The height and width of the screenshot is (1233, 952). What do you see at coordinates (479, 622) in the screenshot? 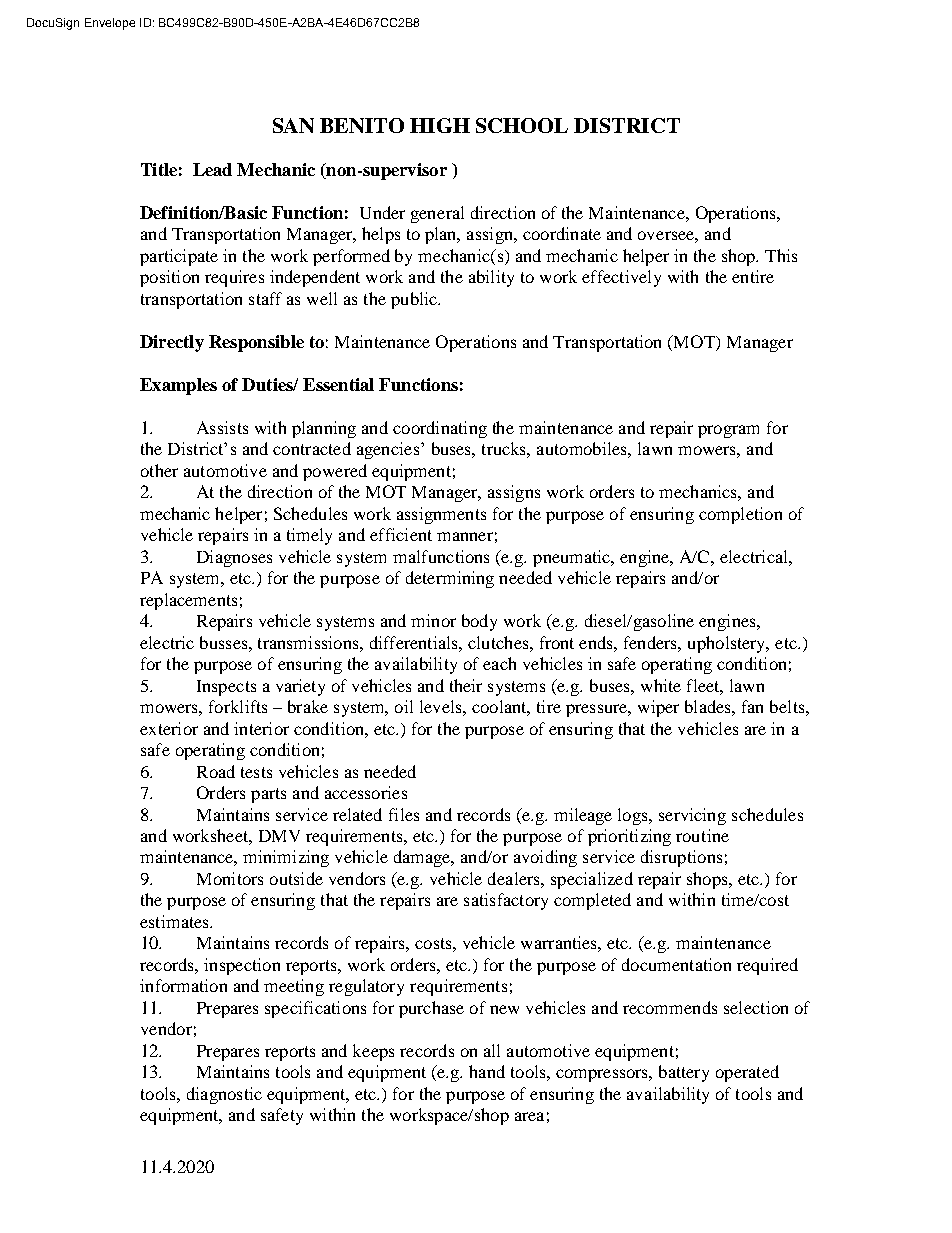
I see `body` at bounding box center [479, 622].
